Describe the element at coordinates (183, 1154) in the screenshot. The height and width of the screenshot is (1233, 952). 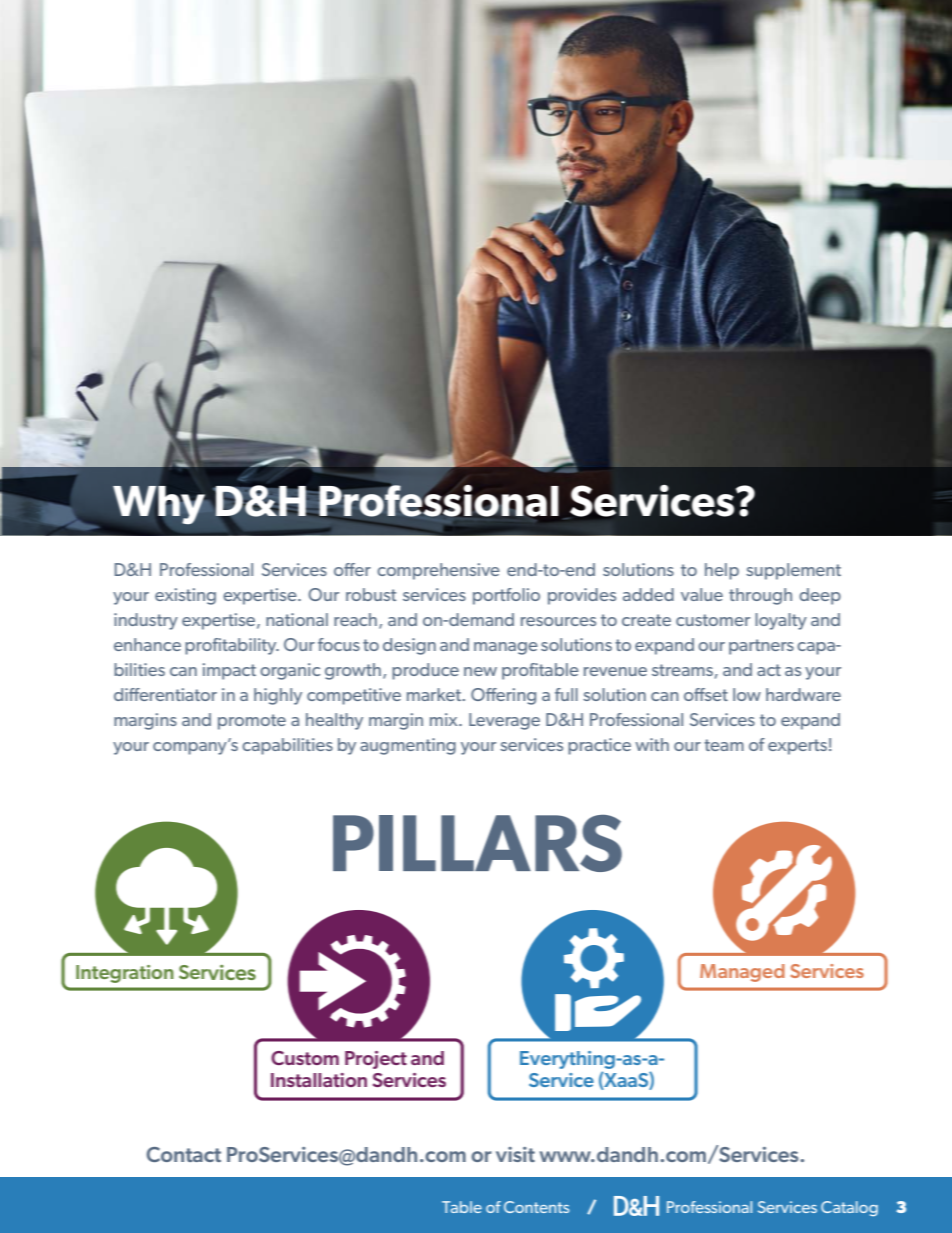
I see `Contact` at that location.
